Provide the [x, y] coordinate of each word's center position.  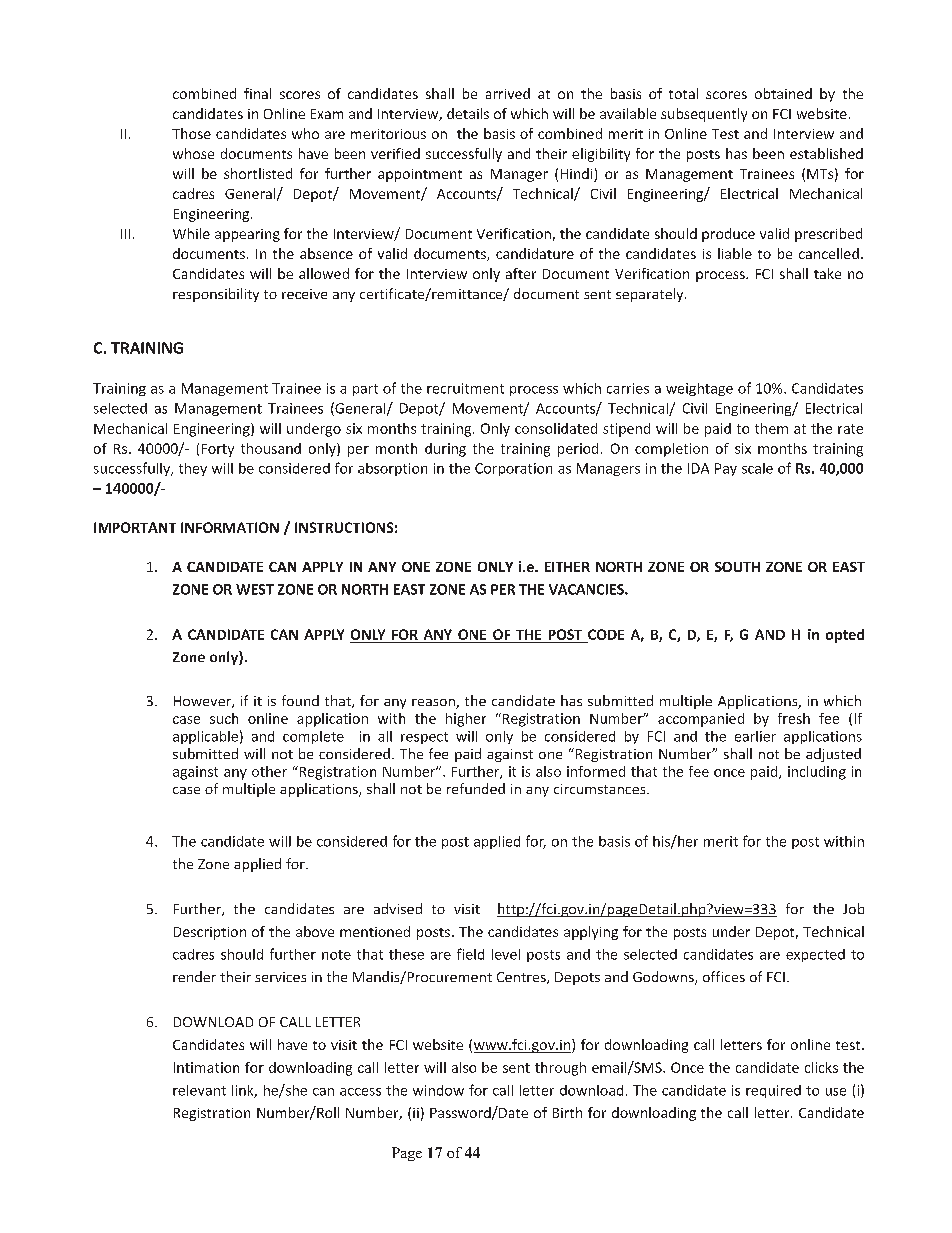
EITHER [567, 567]
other [269, 771]
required [773, 1091]
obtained [783, 93]
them [771, 428]
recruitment [465, 388]
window [438, 1090]
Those [191, 133]
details [468, 113]
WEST [255, 589]
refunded [476, 788]
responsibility [216, 295]
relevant [199, 1090]
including [817, 773]
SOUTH [737, 567]
